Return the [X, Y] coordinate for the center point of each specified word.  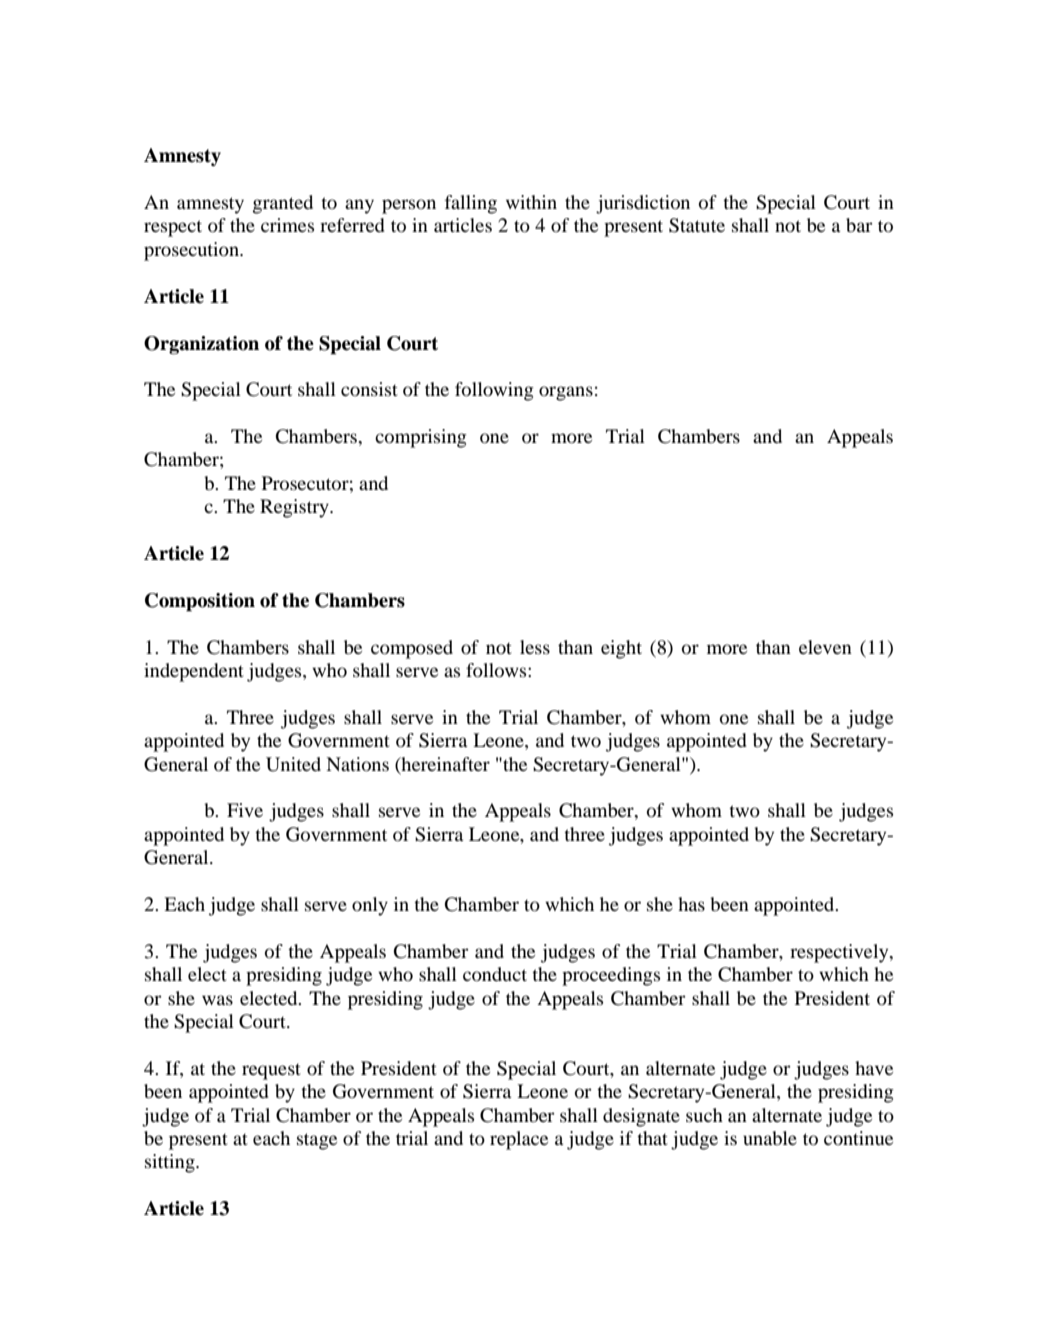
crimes [287, 225]
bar [859, 225]
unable [770, 1138]
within [531, 202]
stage [317, 1141]
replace [519, 1140]
